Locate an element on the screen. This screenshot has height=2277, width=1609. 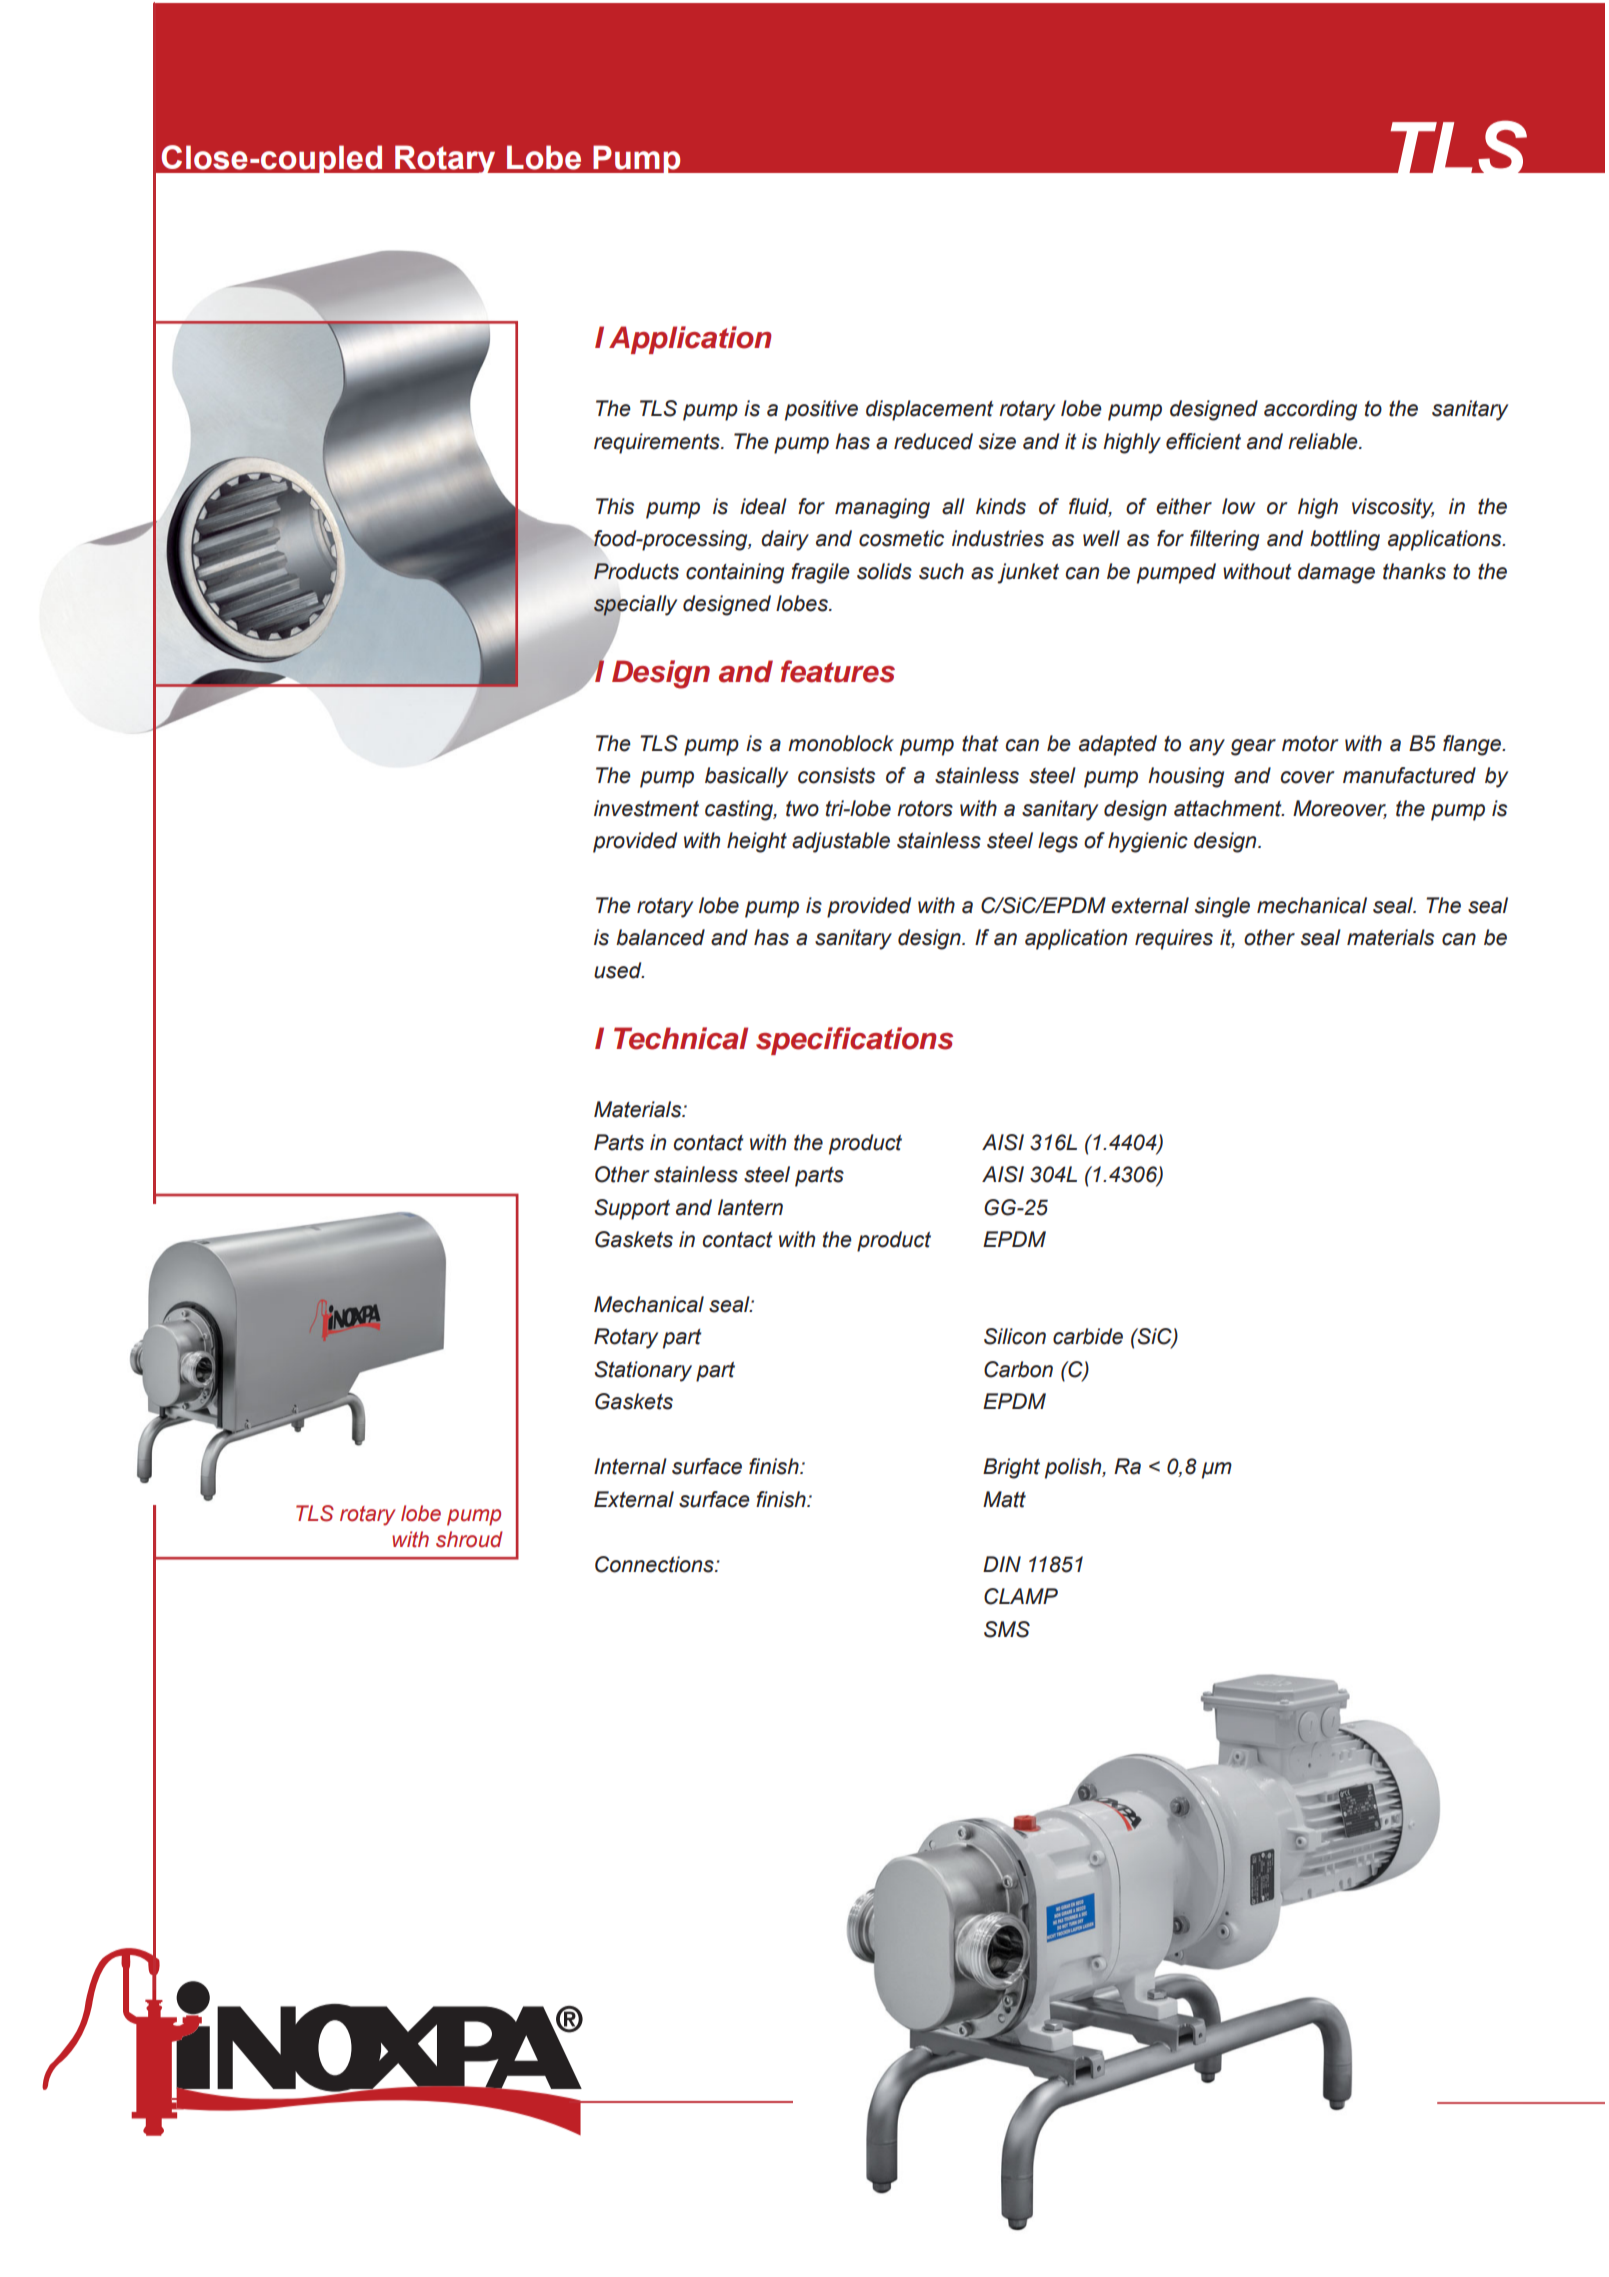
Silicon is located at coordinates (1015, 1336).
